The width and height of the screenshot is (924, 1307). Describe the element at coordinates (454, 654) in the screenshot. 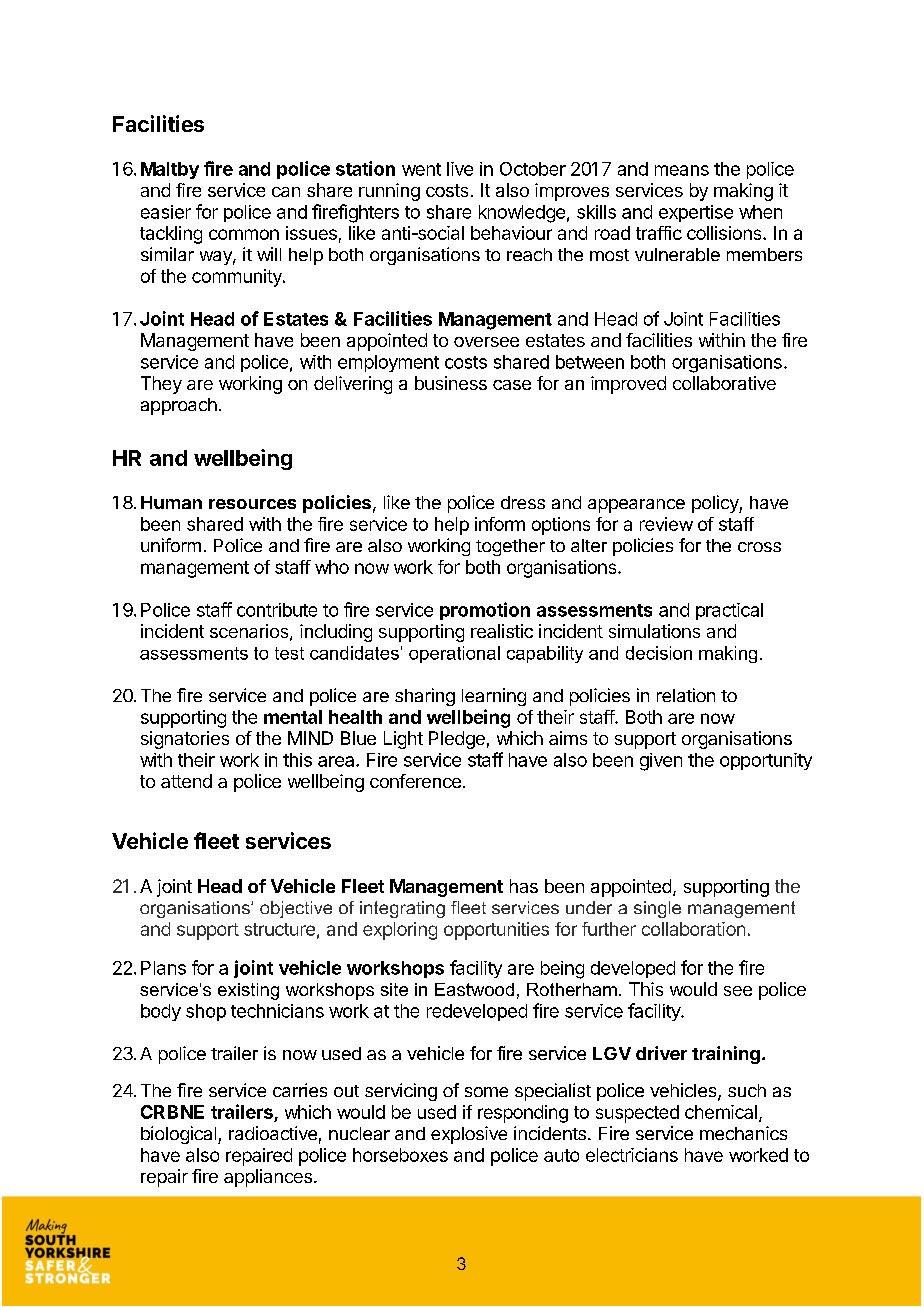

I see `operational` at that location.
